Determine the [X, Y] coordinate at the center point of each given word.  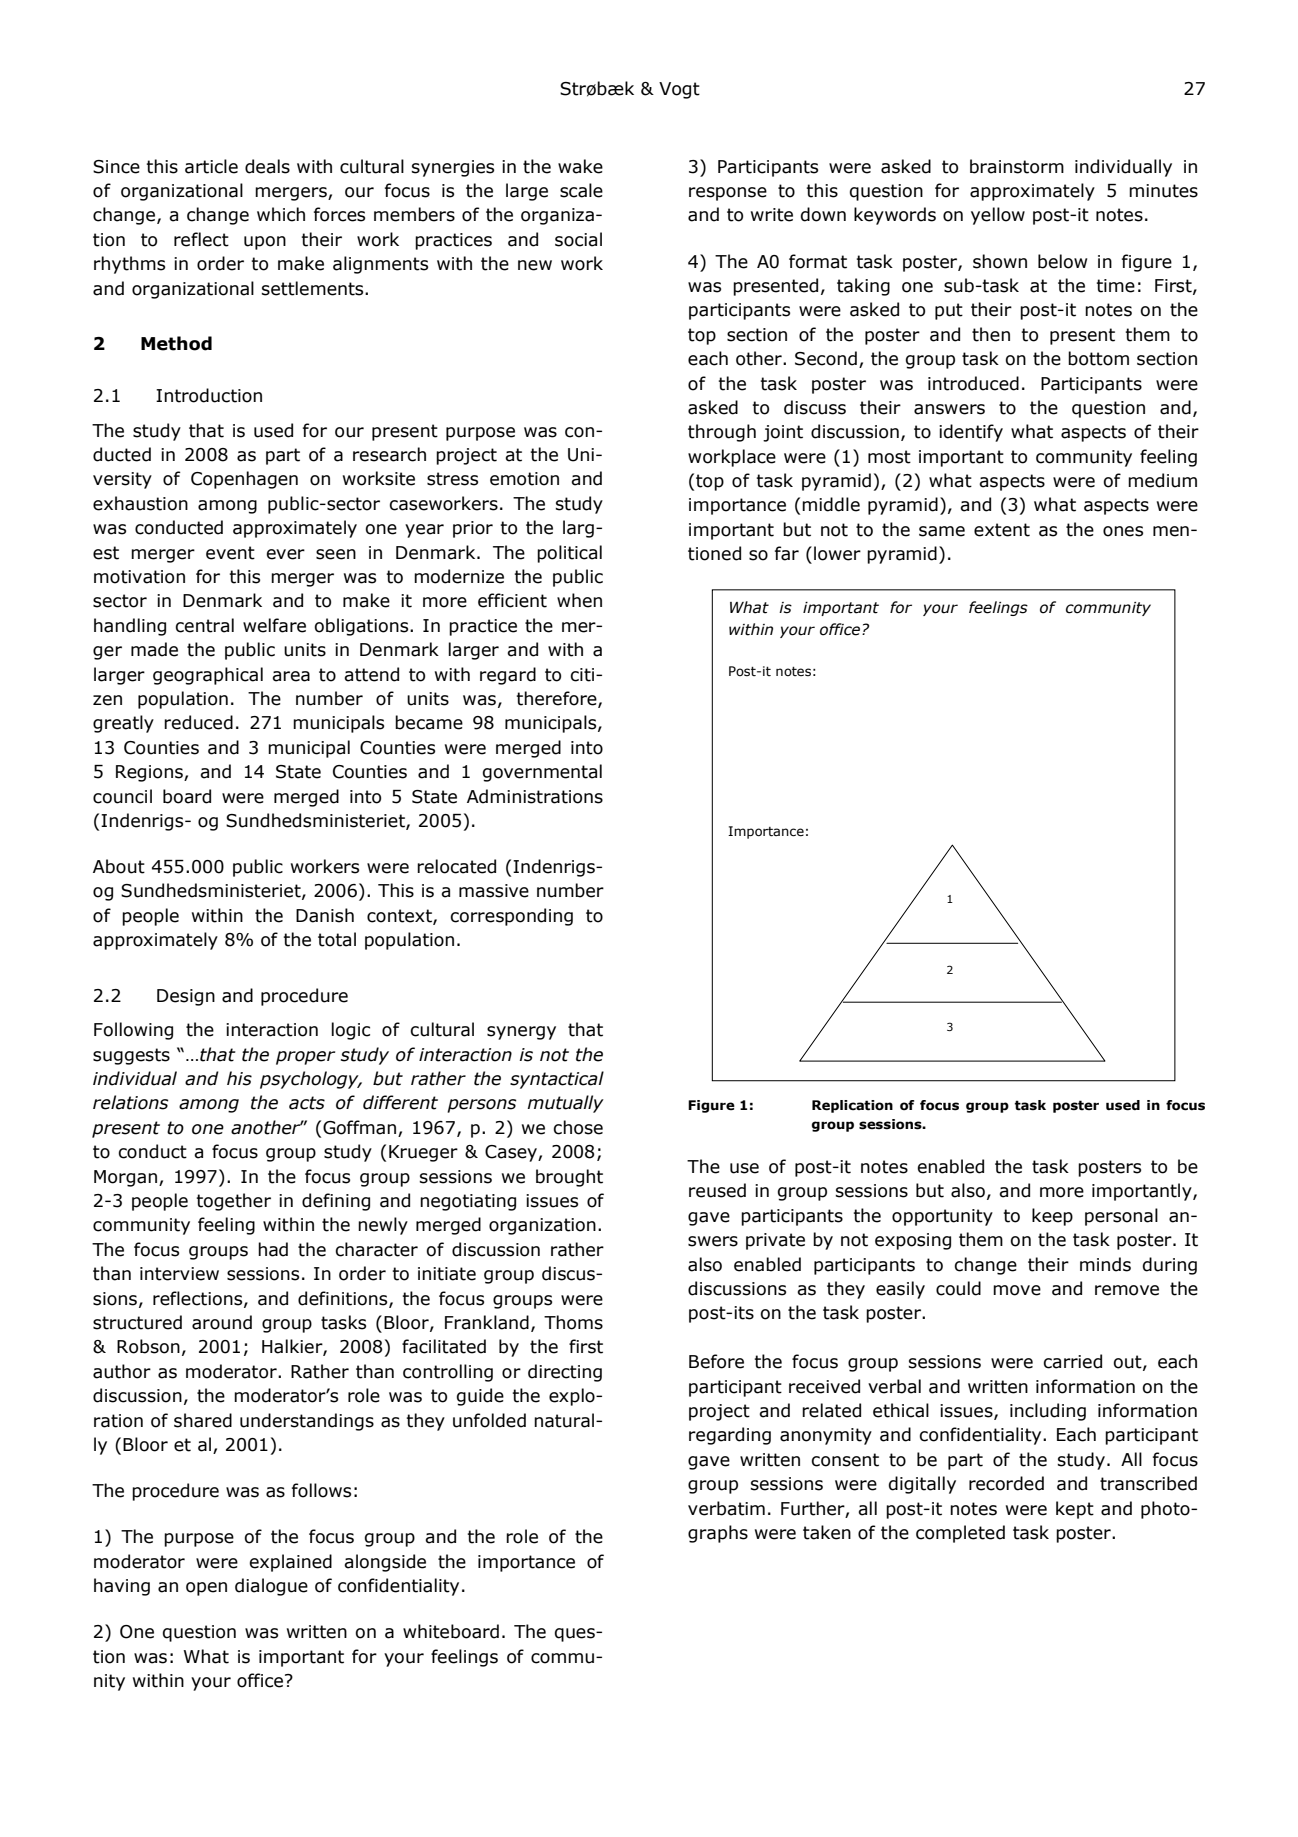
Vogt [679, 90]
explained [290, 1563]
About [119, 866]
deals [267, 166]
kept [1075, 1510]
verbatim [726, 1508]
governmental [542, 773]
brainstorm [1017, 166]
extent [1002, 530]
